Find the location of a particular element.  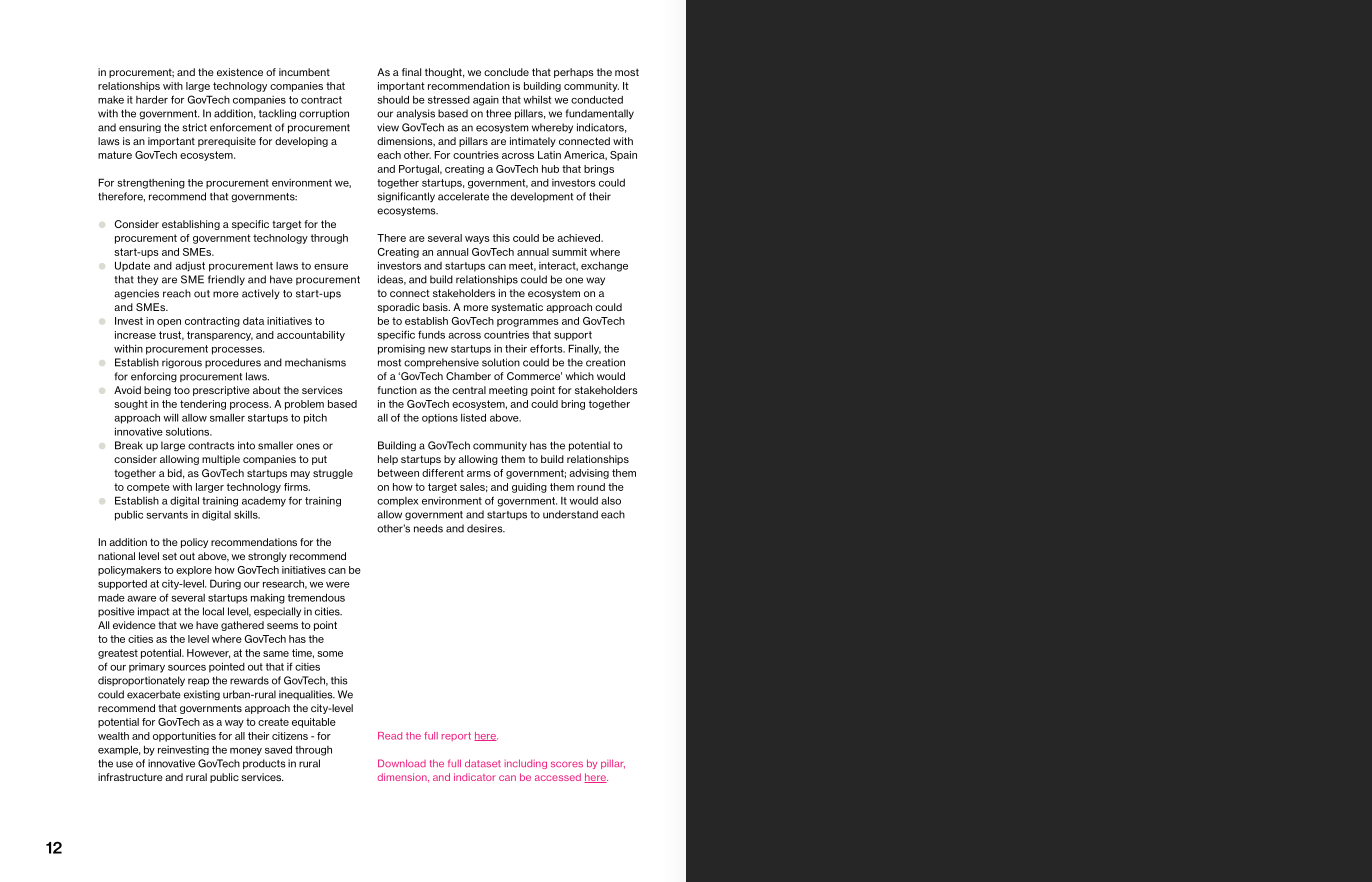

complex is located at coordinates (398, 502).
